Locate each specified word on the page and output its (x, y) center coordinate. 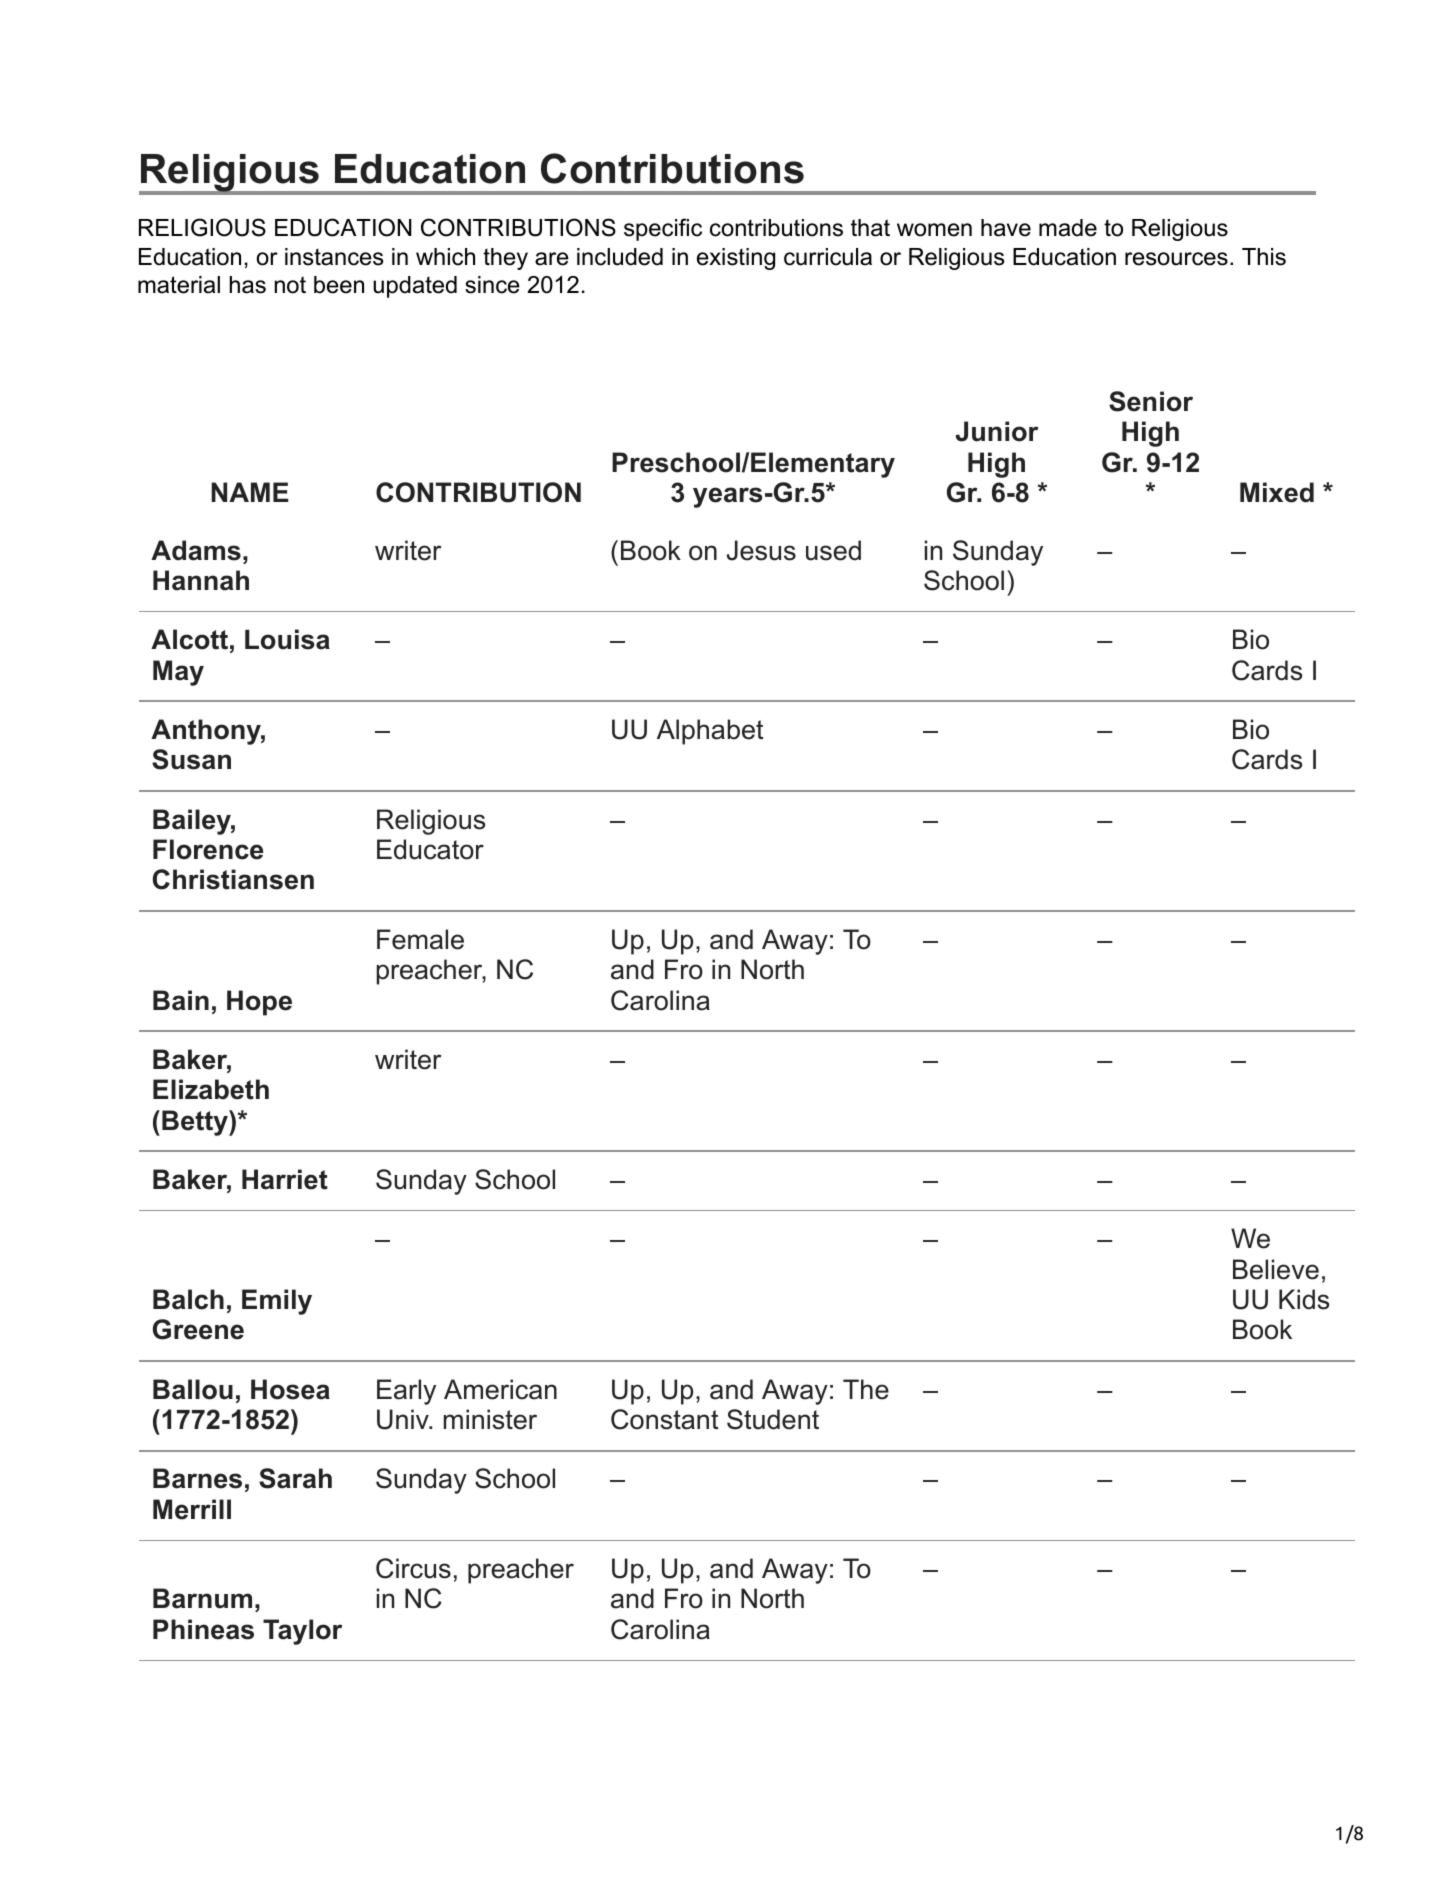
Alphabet (710, 732)
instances (334, 257)
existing (736, 259)
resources (1176, 259)
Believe (1276, 1269)
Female (420, 939)
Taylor (302, 1632)
